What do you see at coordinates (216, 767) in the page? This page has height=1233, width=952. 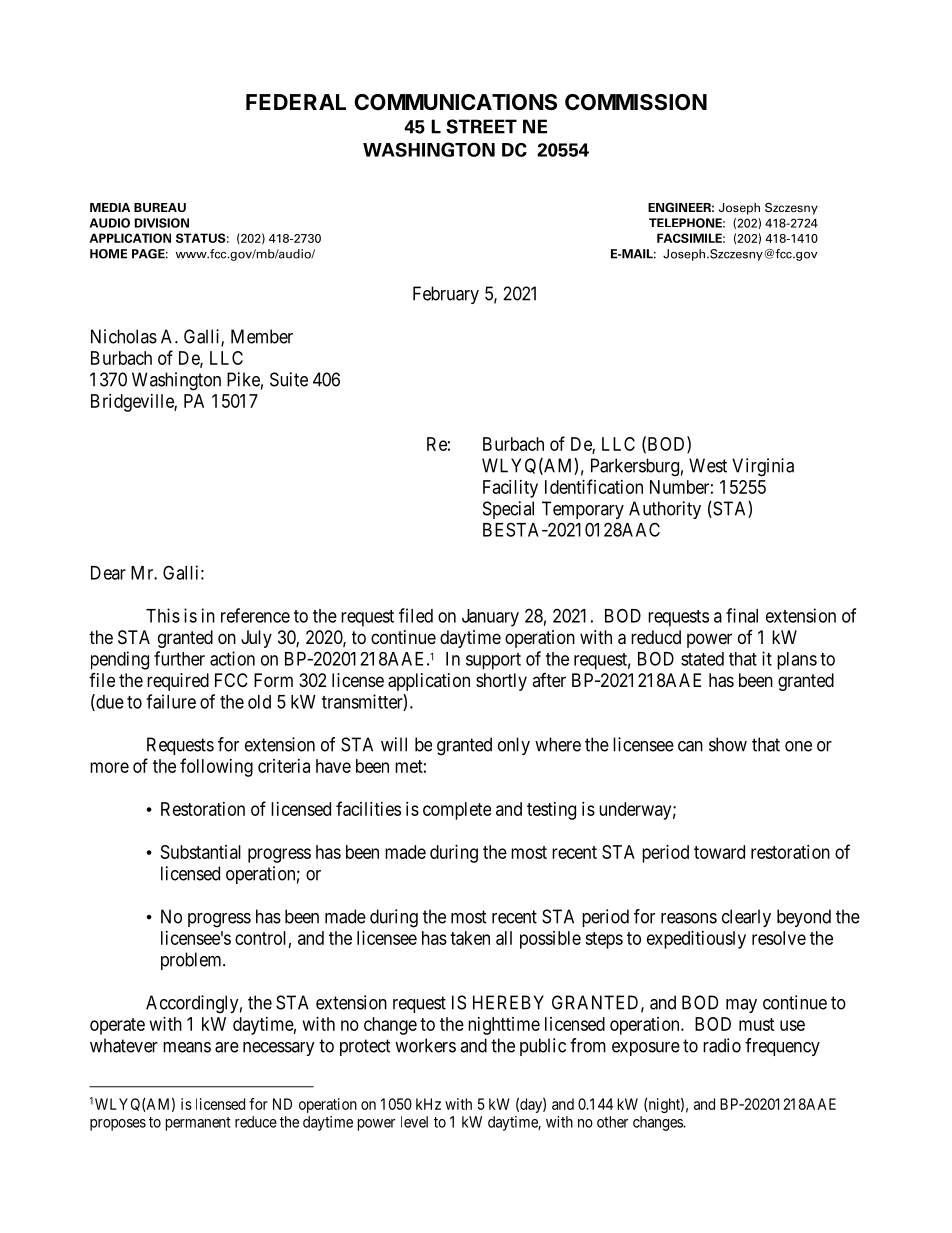 I see `following` at bounding box center [216, 767].
